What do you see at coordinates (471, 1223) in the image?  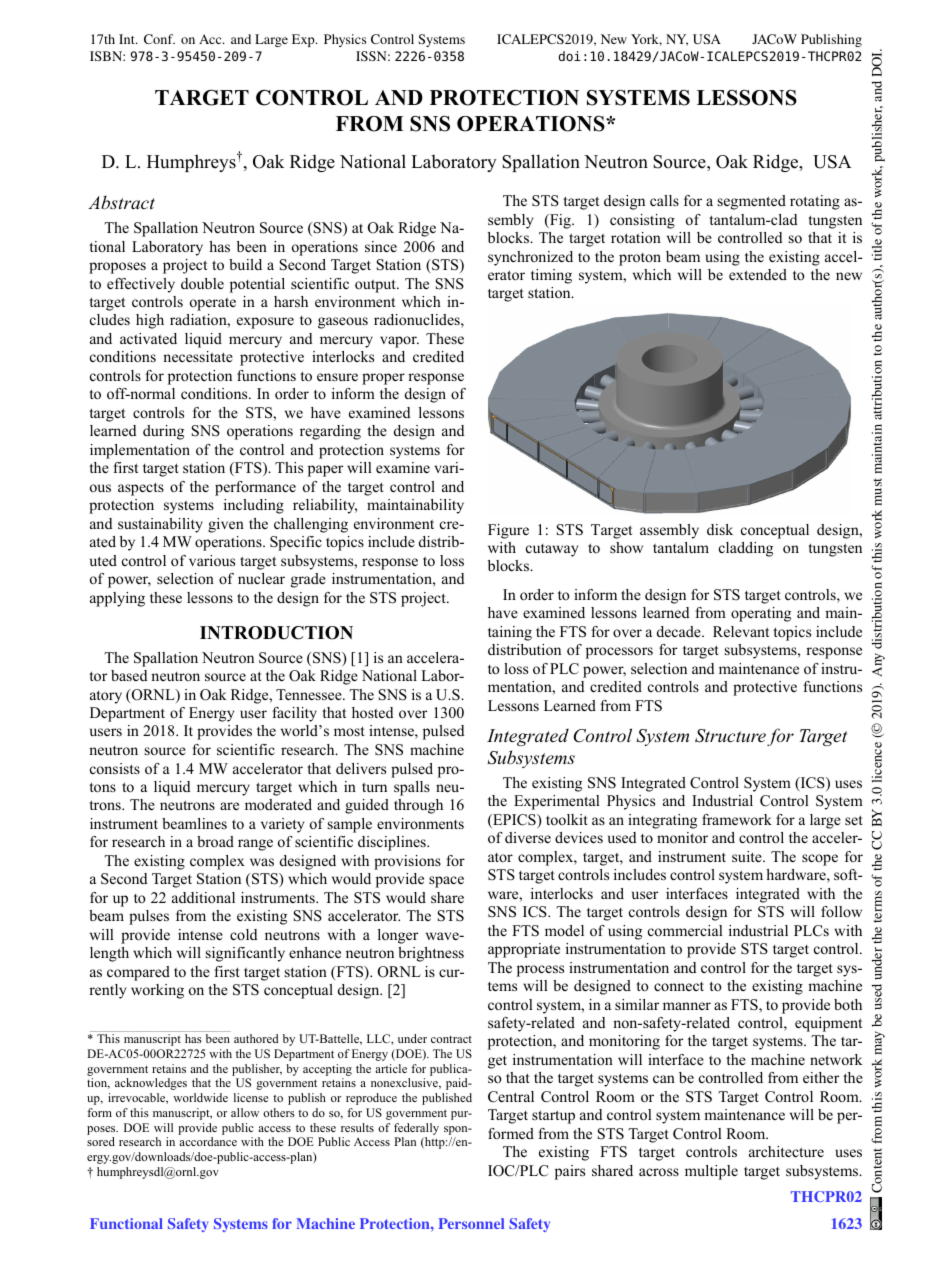 I see `Personnel` at bounding box center [471, 1223].
